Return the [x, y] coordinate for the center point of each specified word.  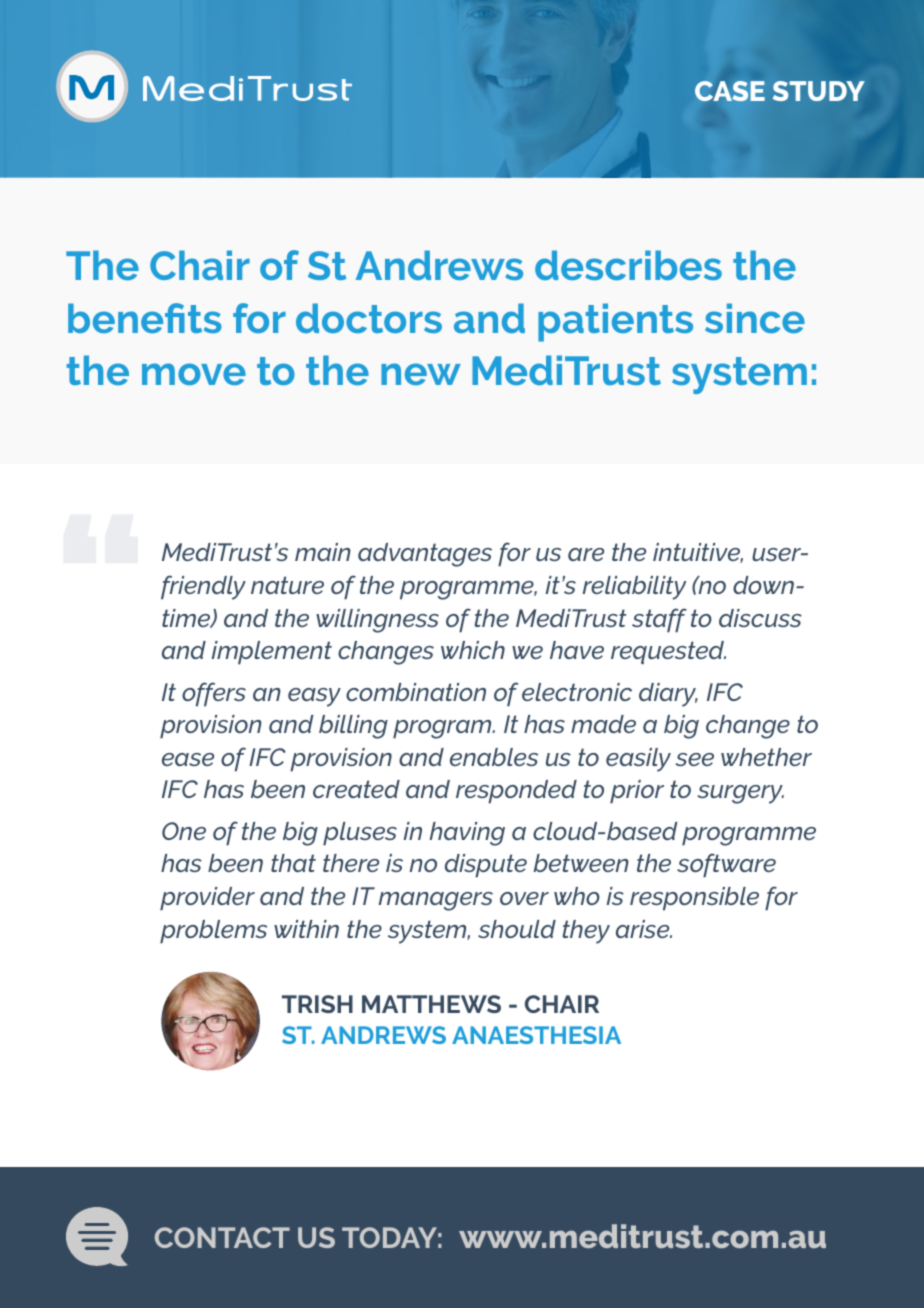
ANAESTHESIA [536, 1035]
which [473, 650]
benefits [145, 318]
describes [628, 265]
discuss [760, 618]
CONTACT [222, 1237]
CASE [730, 91]
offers [214, 694]
